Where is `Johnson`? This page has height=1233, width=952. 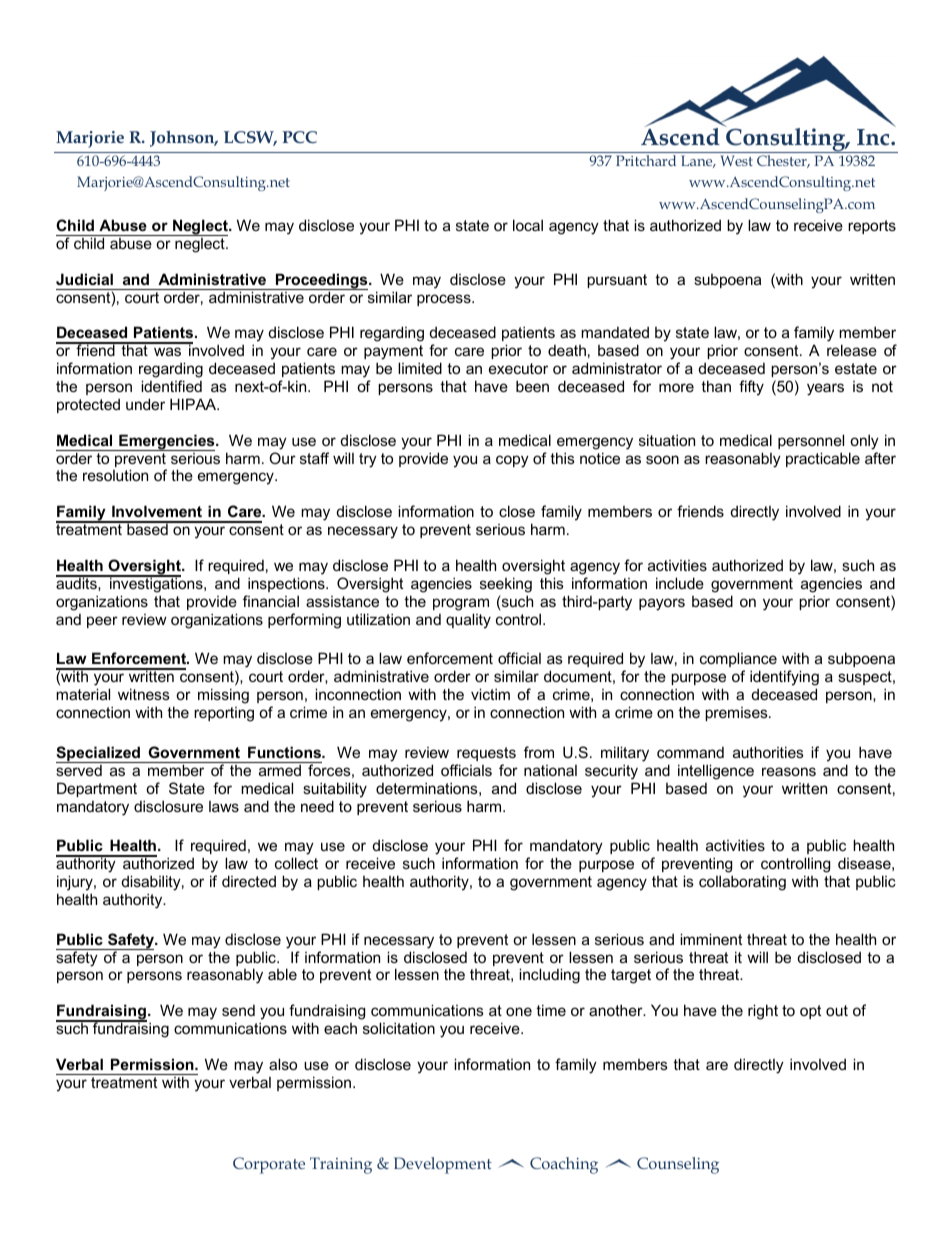
Johnson is located at coordinates (183, 138).
